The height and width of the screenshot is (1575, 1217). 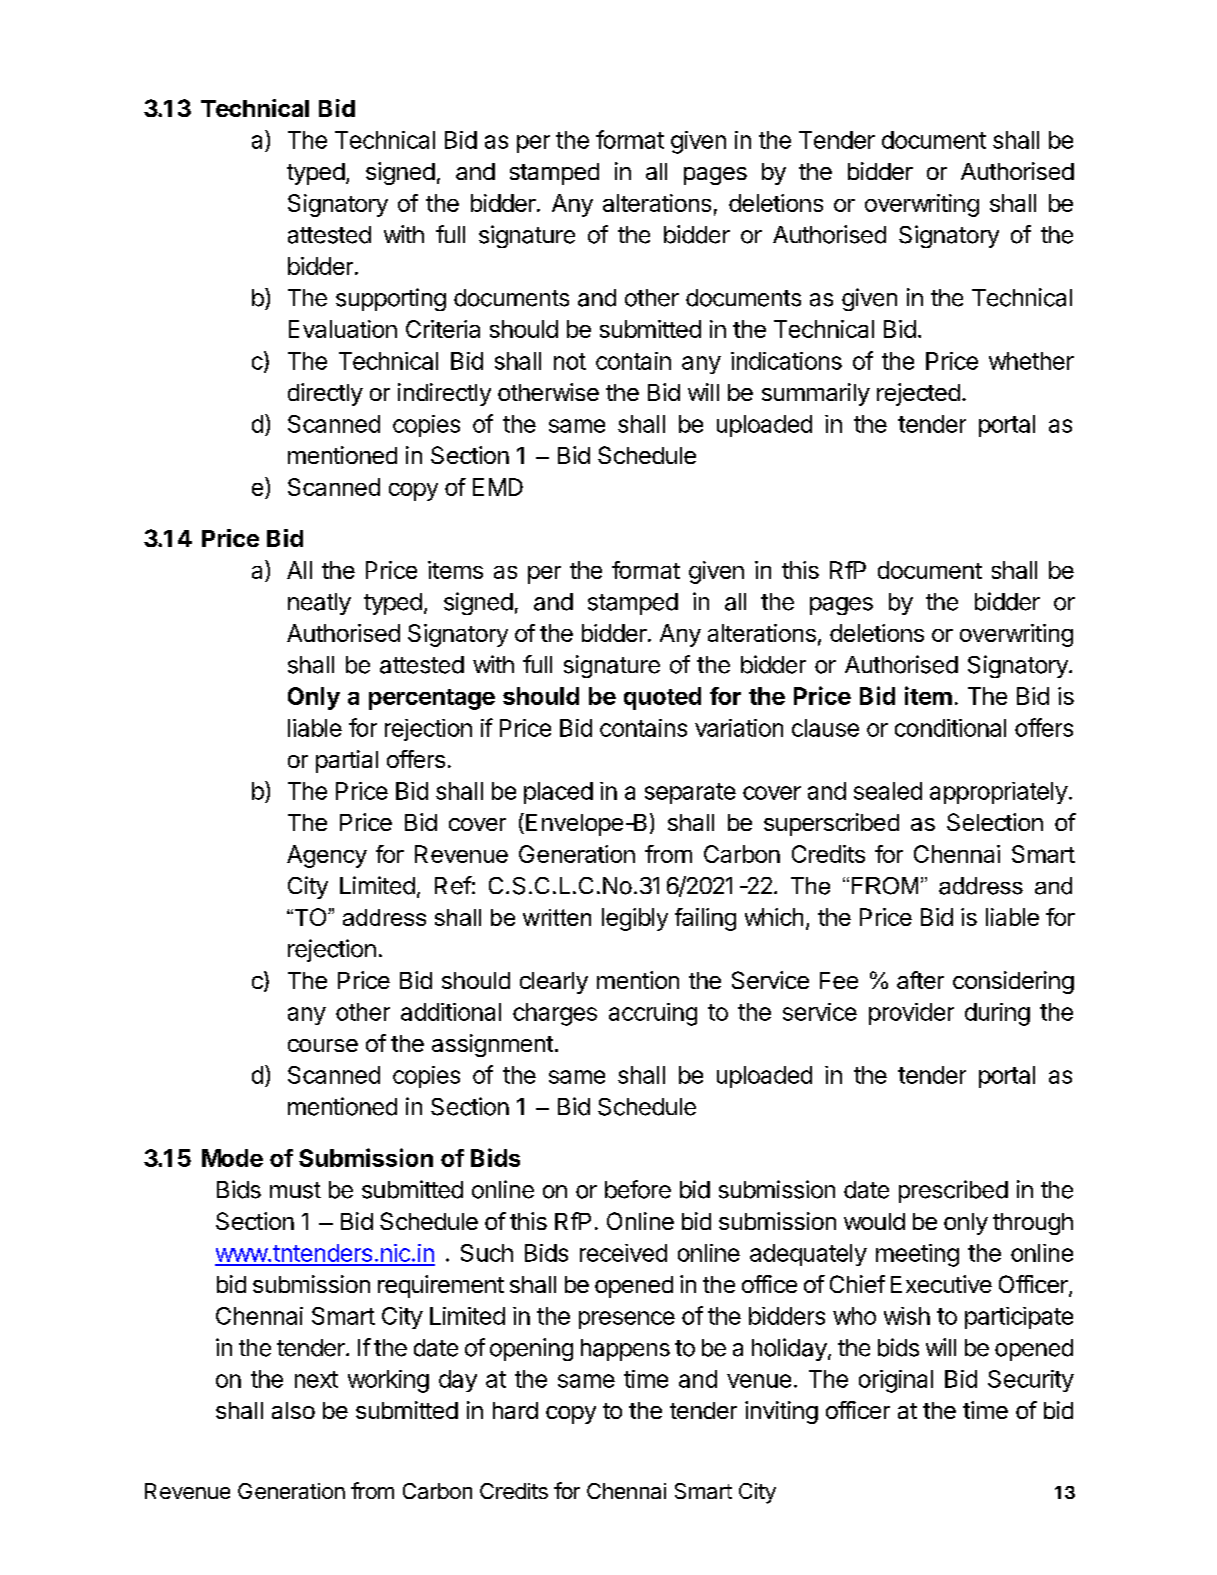 What do you see at coordinates (816, 394) in the screenshot?
I see `summarily` at bounding box center [816, 394].
